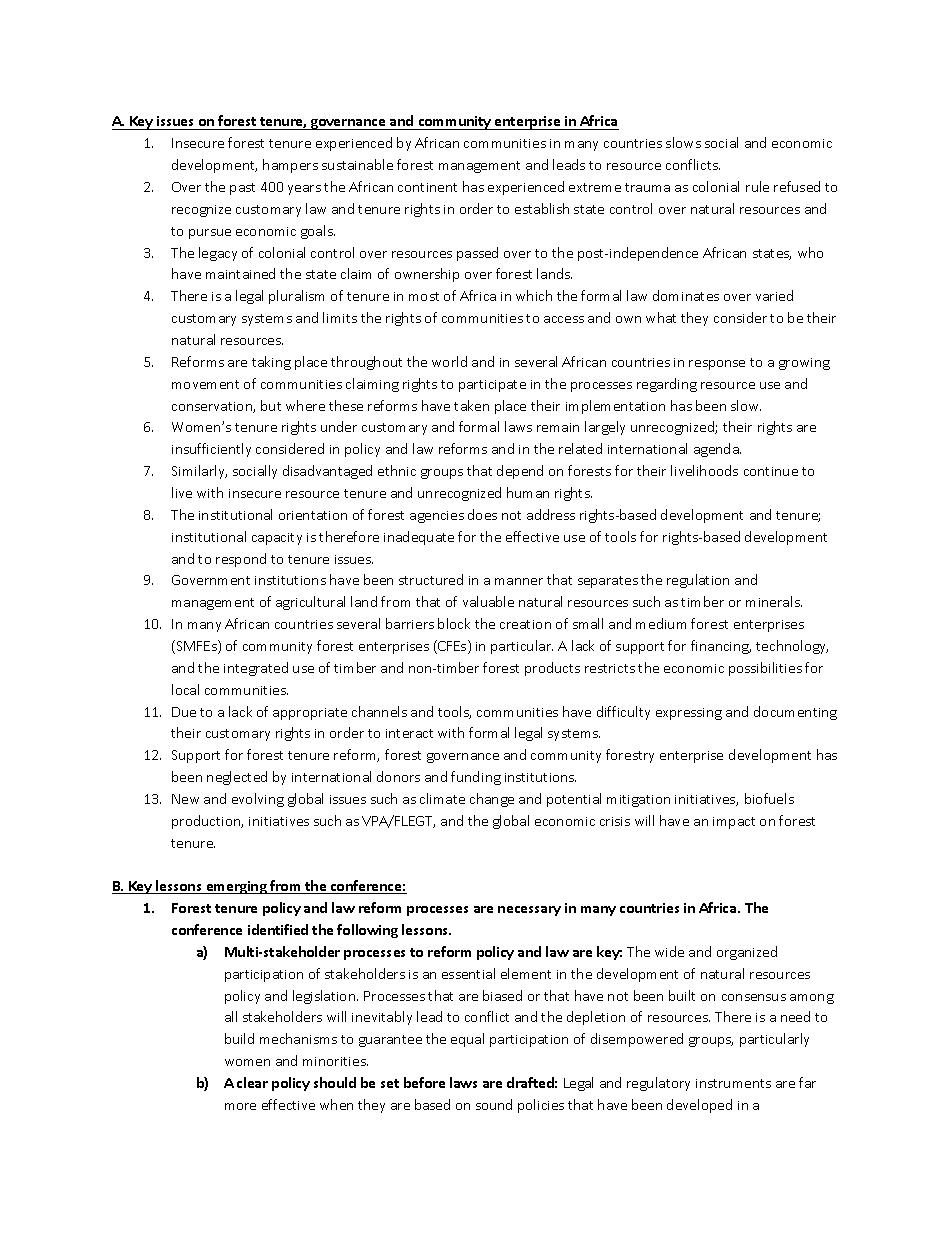 Image resolution: width=952 pixels, height=1233 pixels. What do you see at coordinates (757, 186) in the screenshot?
I see `rule` at bounding box center [757, 186].
